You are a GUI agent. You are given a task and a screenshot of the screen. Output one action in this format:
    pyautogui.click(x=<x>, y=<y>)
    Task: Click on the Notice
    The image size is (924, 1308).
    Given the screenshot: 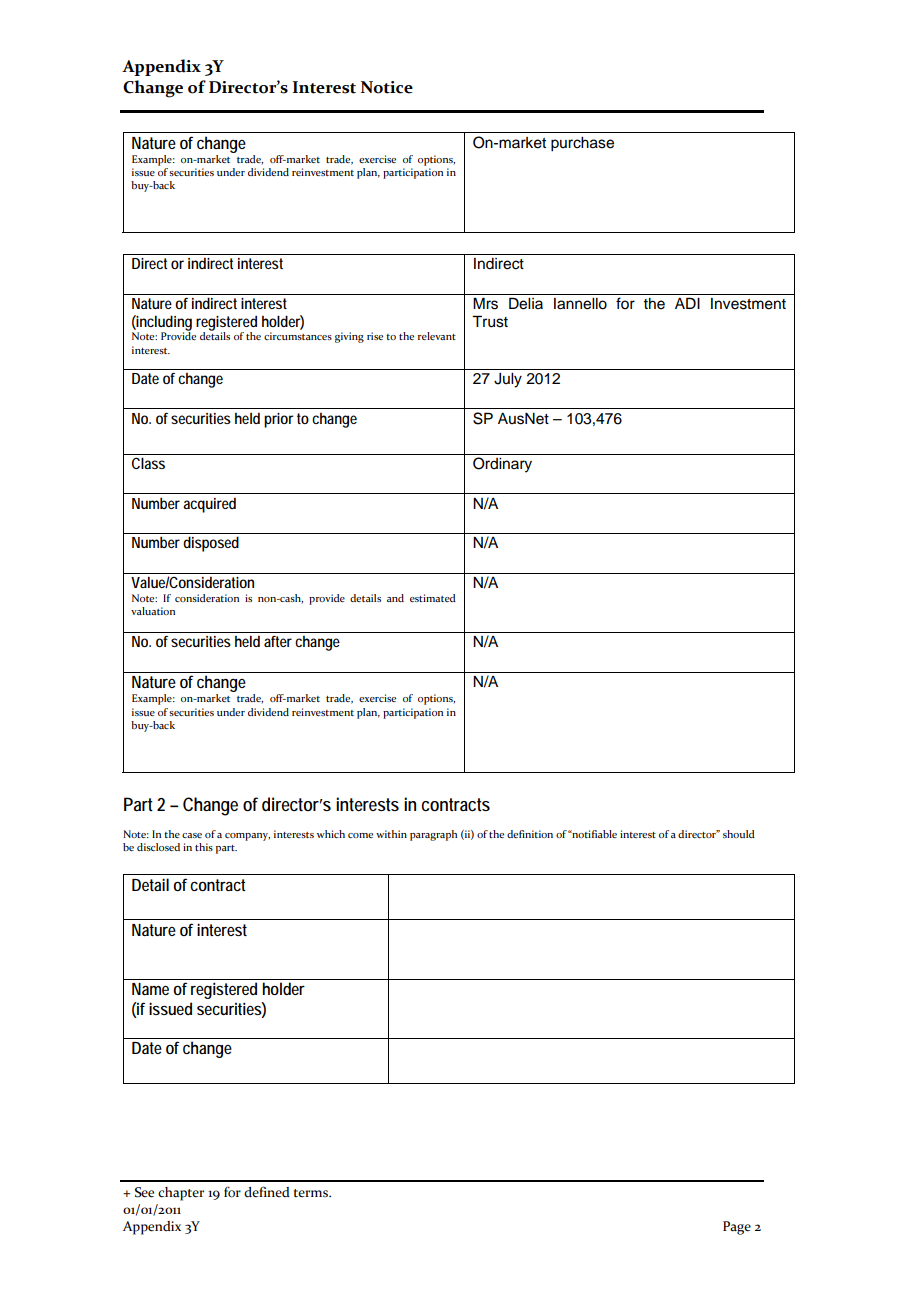 What is the action you would take?
    pyautogui.click(x=387, y=87)
